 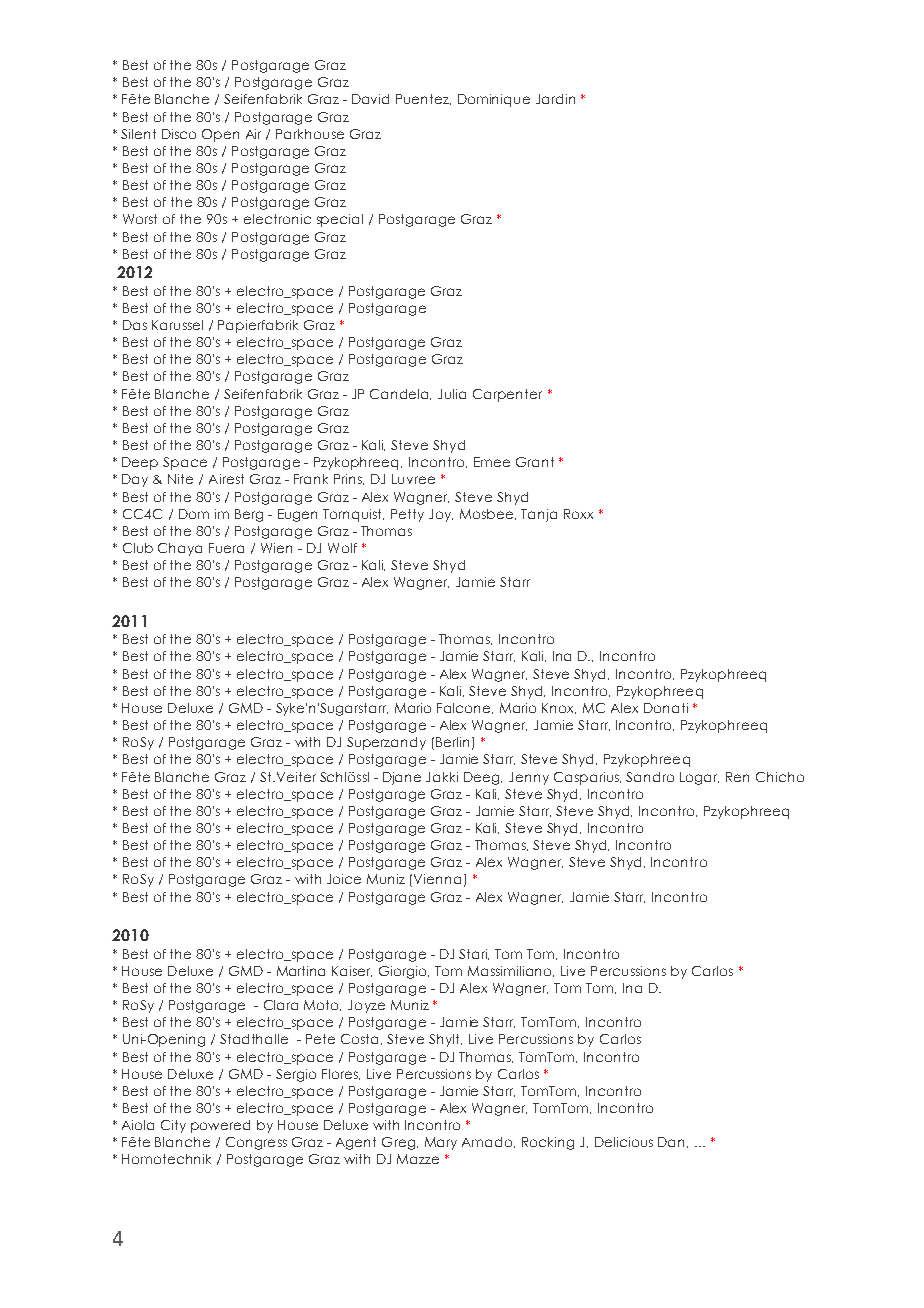 What do you see at coordinates (494, 100) in the screenshot?
I see `Dominique` at bounding box center [494, 100].
